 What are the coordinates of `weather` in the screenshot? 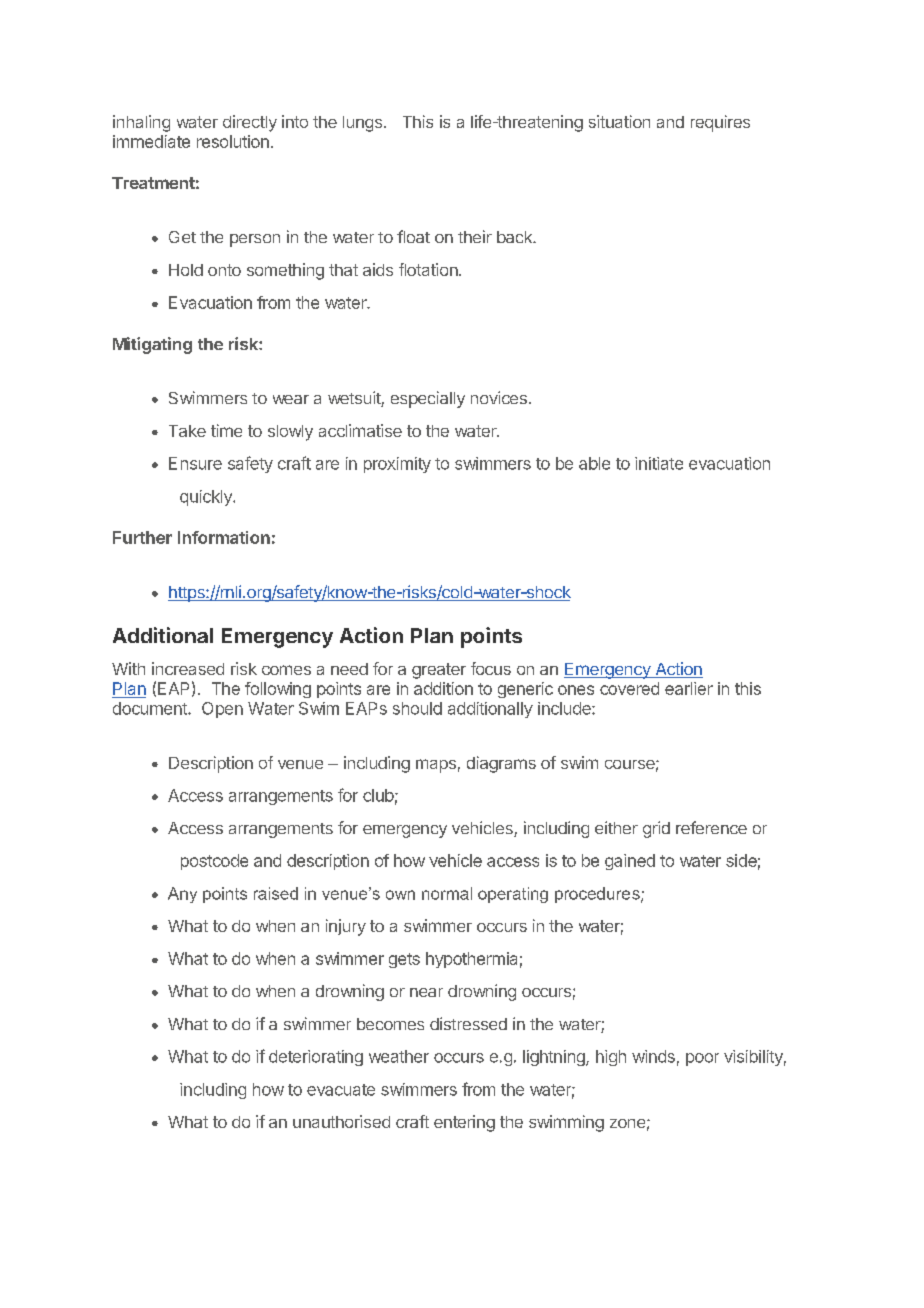 It's located at (399, 1056).
